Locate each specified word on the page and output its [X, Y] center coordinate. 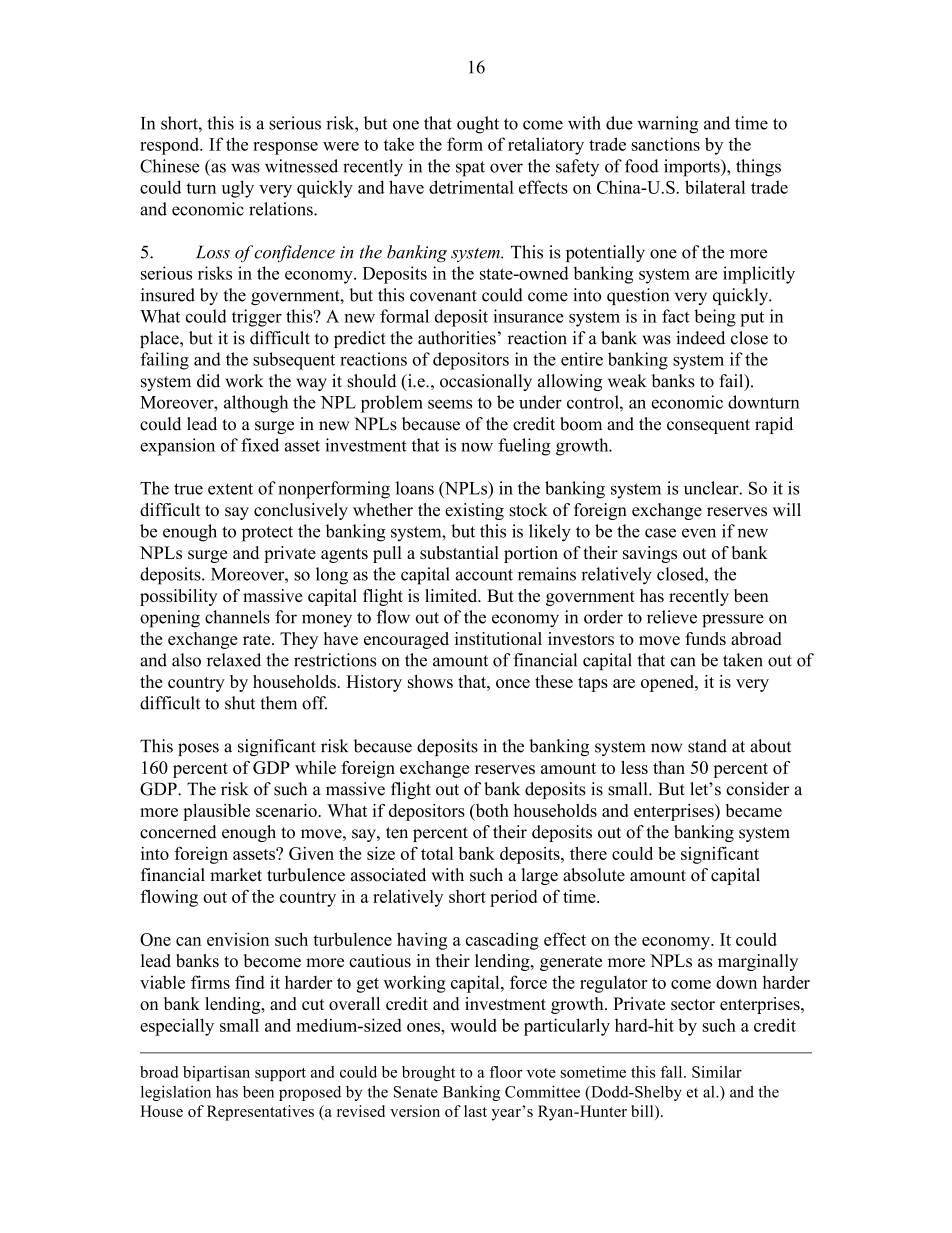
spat [470, 169]
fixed [260, 445]
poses [198, 749]
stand [707, 746]
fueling [525, 447]
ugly [237, 189]
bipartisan [216, 1073]
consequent [708, 426]
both [491, 810]
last [475, 1111]
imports [693, 168]
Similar [717, 1072]
